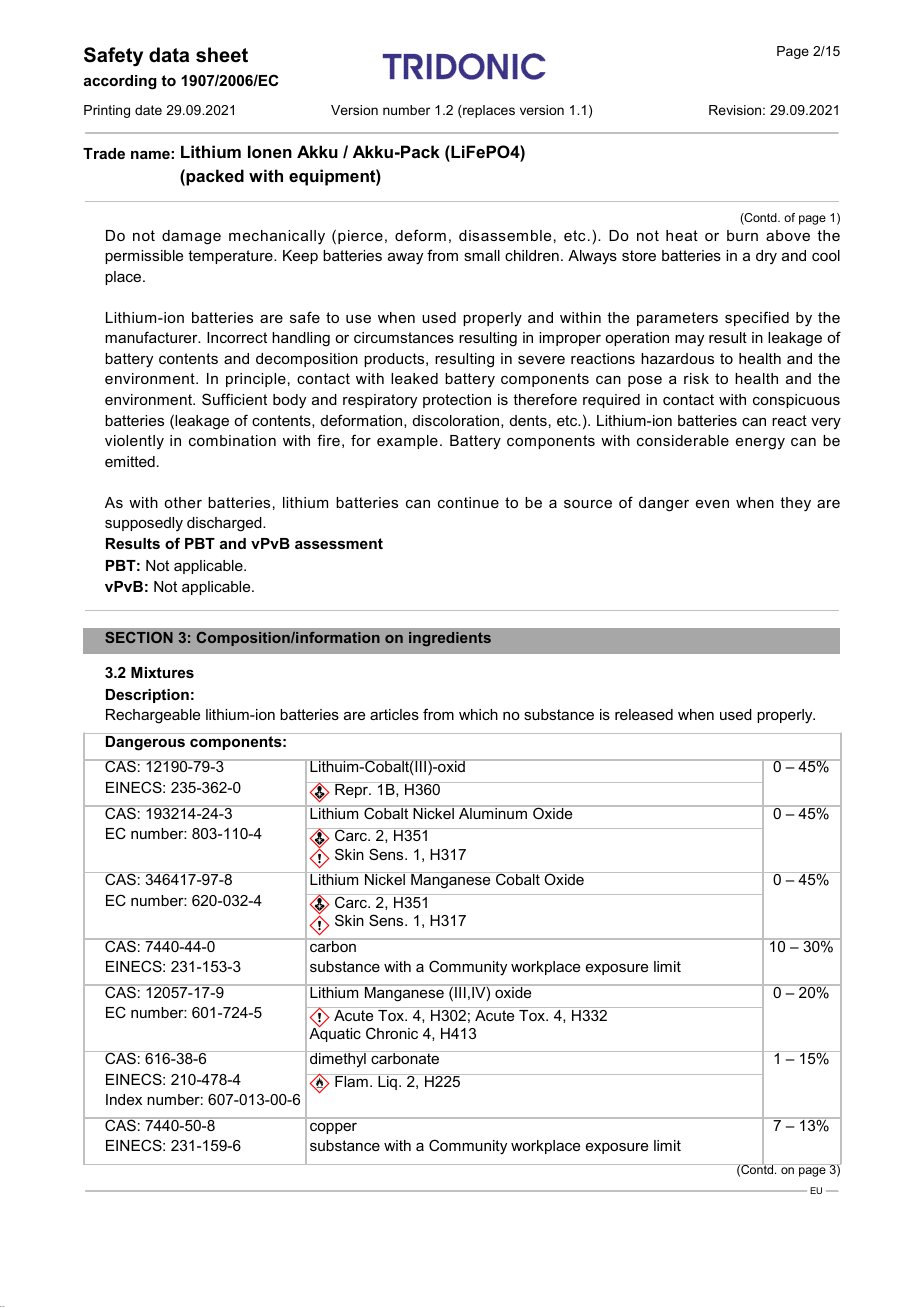 This document has width=924, height=1308. I want to click on ingredients, so click(450, 639).
